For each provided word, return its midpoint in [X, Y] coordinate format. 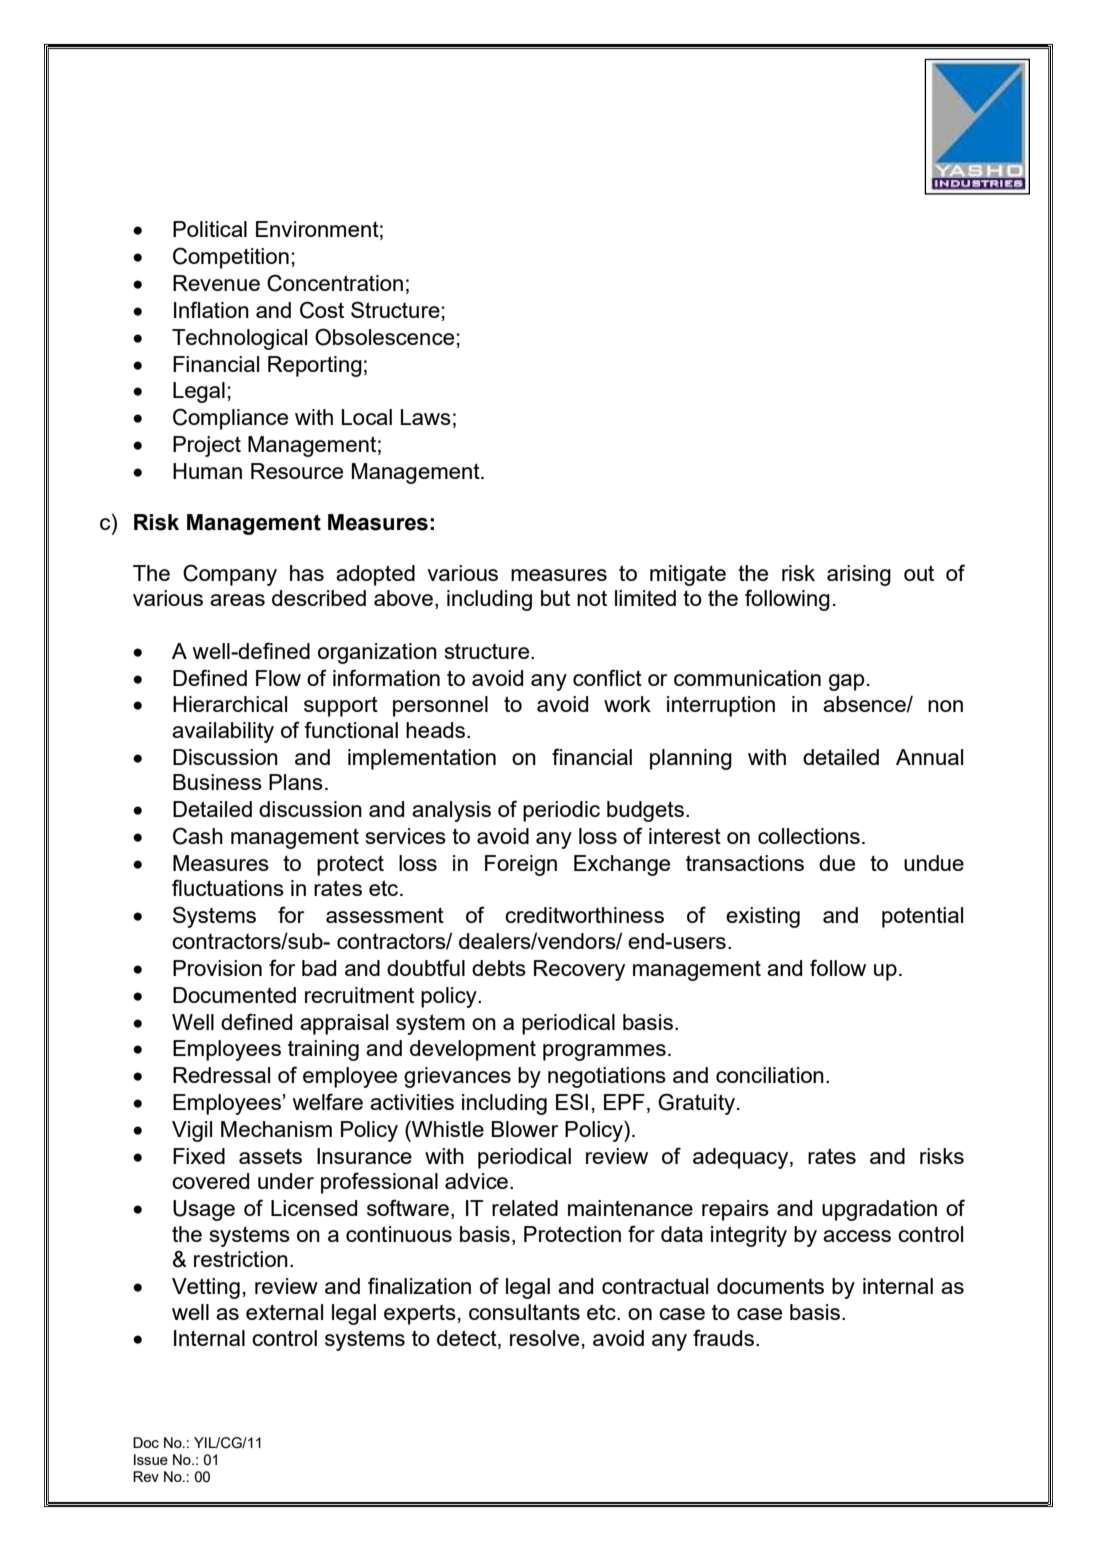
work [627, 704]
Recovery [579, 970]
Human [207, 471]
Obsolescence [384, 337]
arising [859, 575]
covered [210, 1181]
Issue [151, 1459]
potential [922, 917]
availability [223, 732]
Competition [231, 258]
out [919, 573]
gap [846, 682]
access [857, 1236]
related [525, 1208]
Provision [217, 968]
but [555, 598]
